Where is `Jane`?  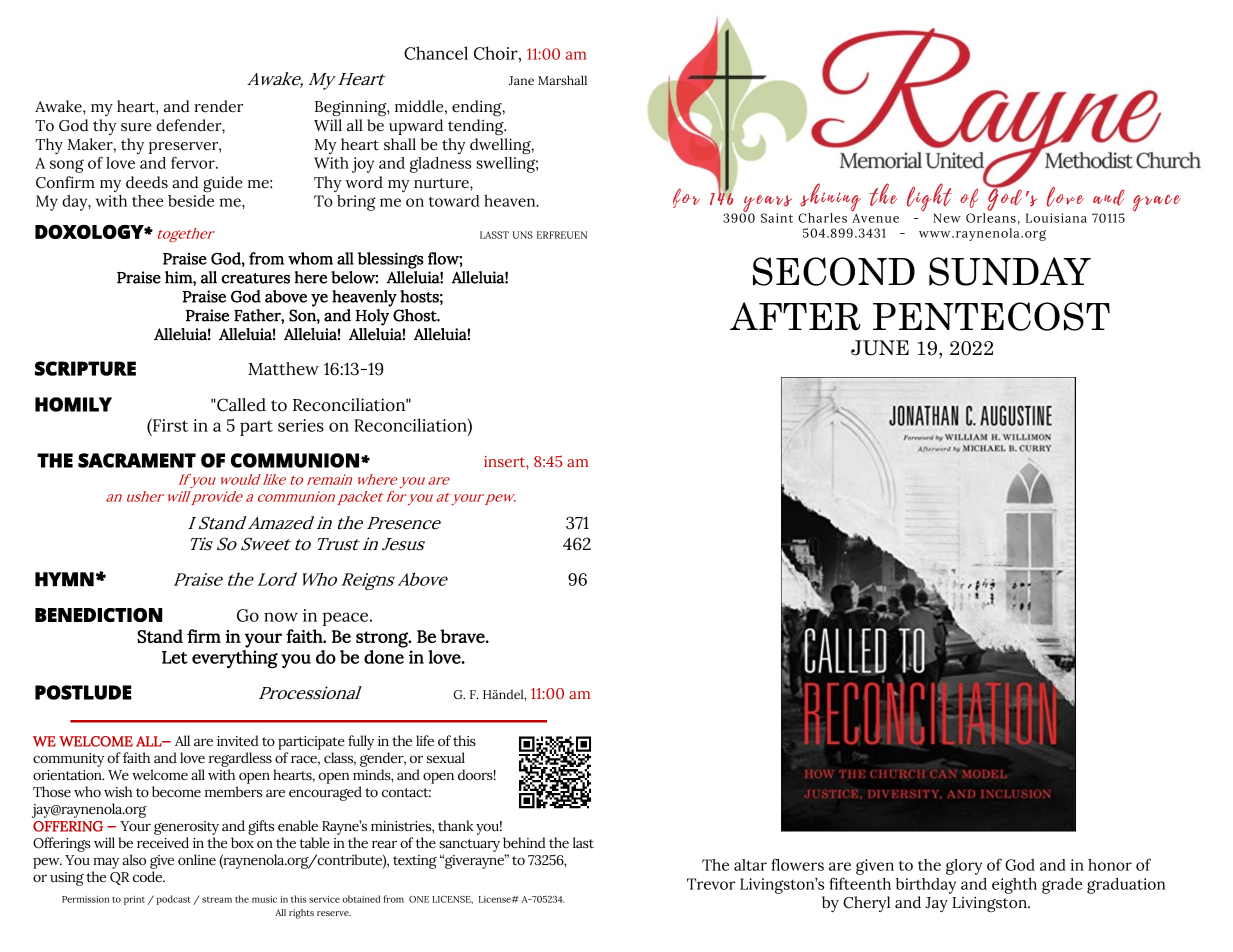
Jane is located at coordinates (521, 80).
